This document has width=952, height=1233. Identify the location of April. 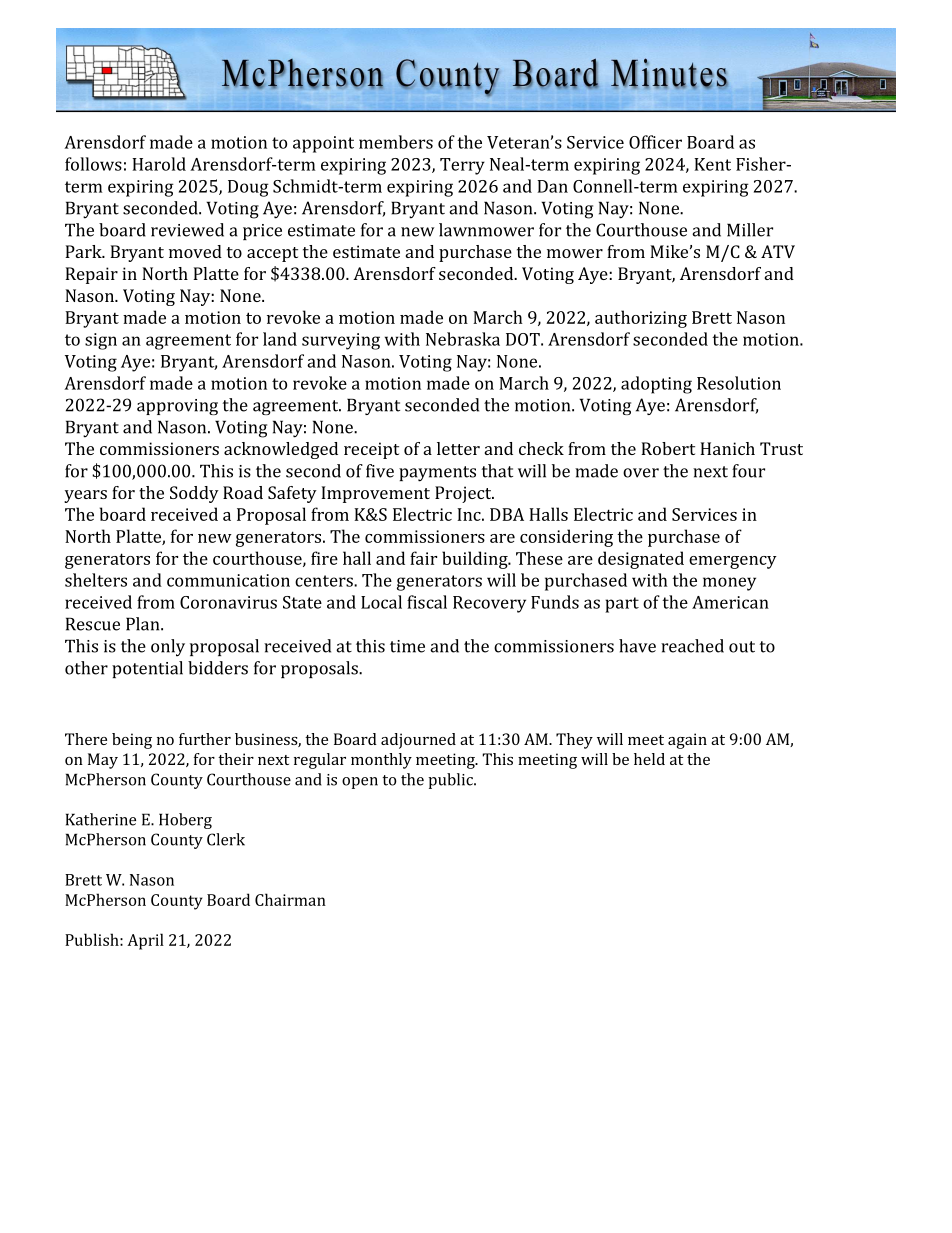
(145, 941).
